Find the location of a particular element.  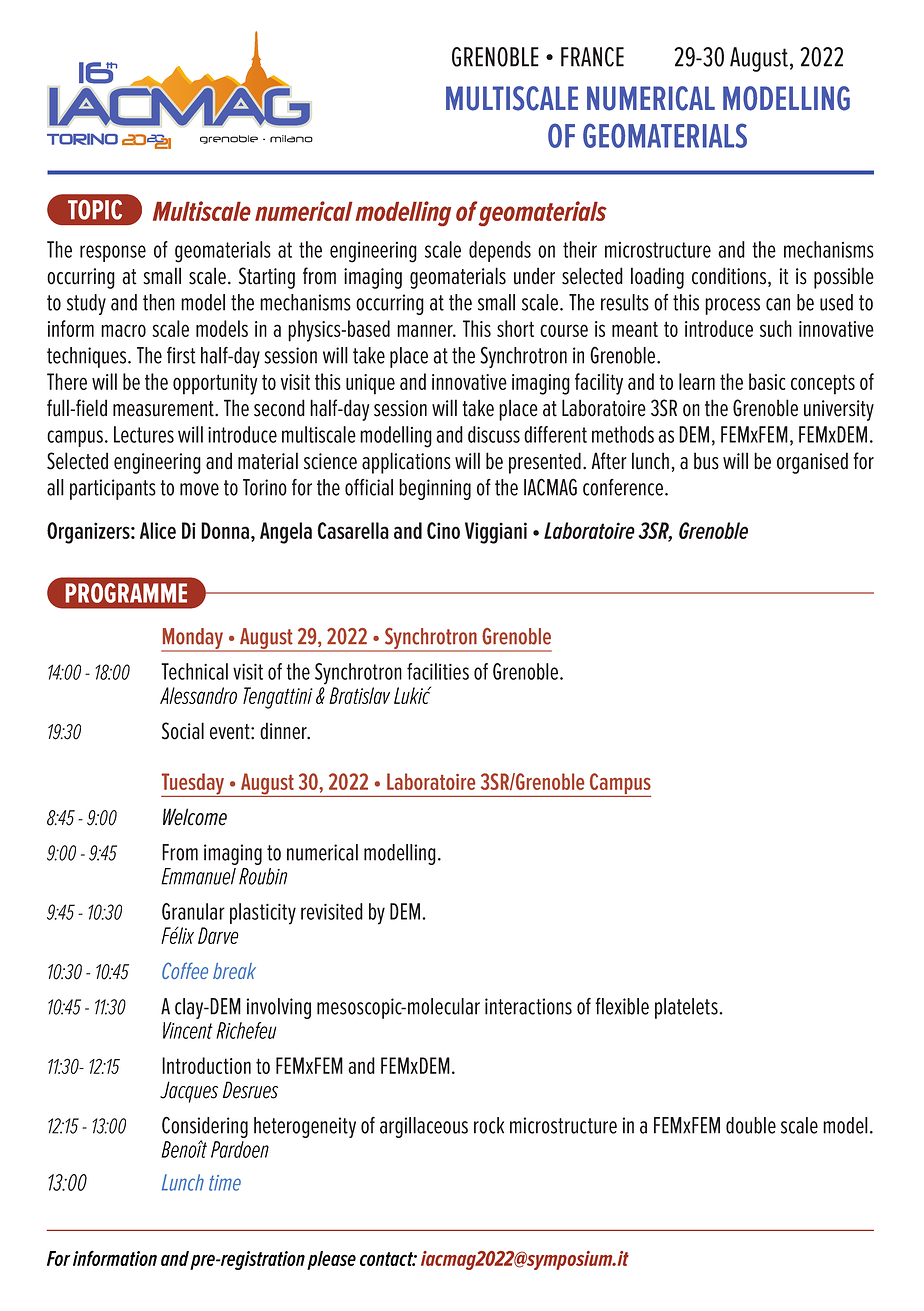

first is located at coordinates (181, 355).
